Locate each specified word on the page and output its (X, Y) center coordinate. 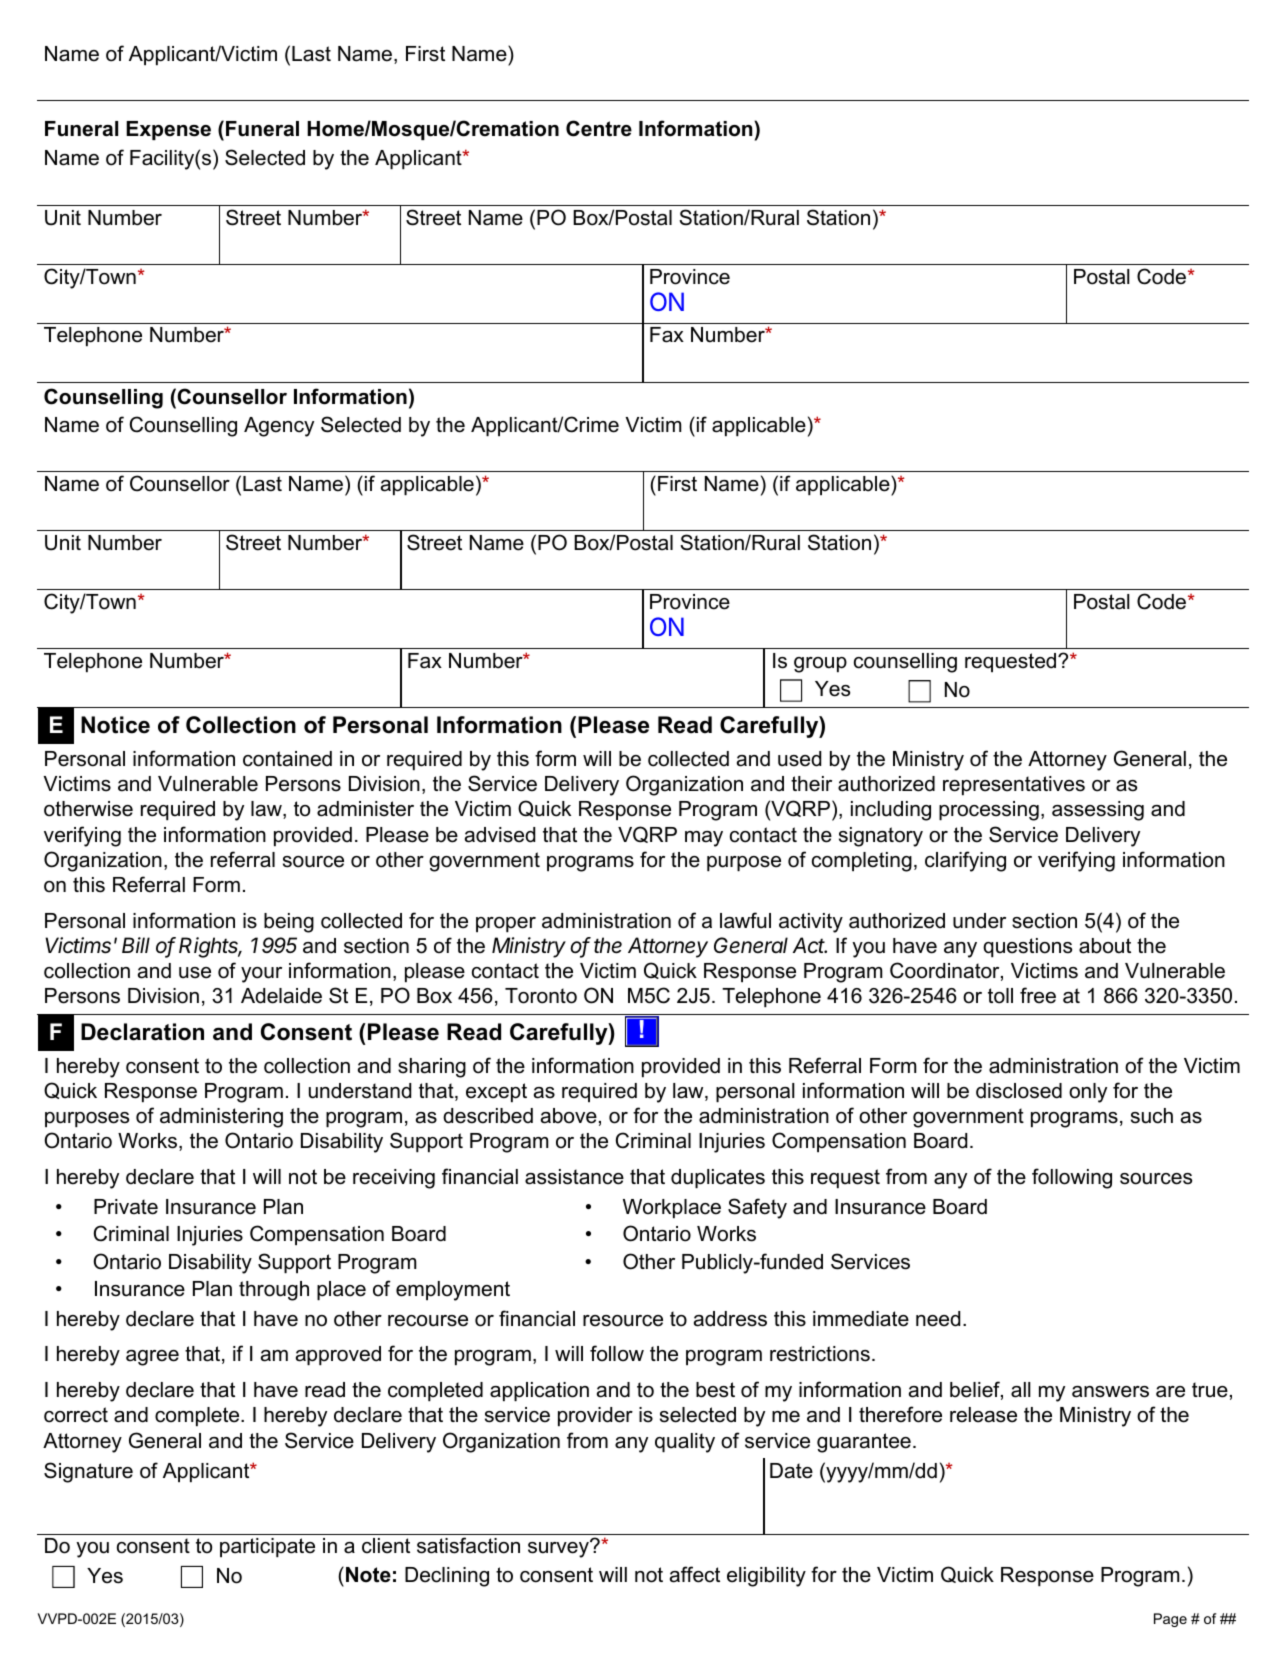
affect (695, 1574)
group (820, 665)
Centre (599, 128)
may (704, 839)
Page (1170, 1620)
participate (267, 1547)
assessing (1098, 811)
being (289, 923)
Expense (168, 130)
